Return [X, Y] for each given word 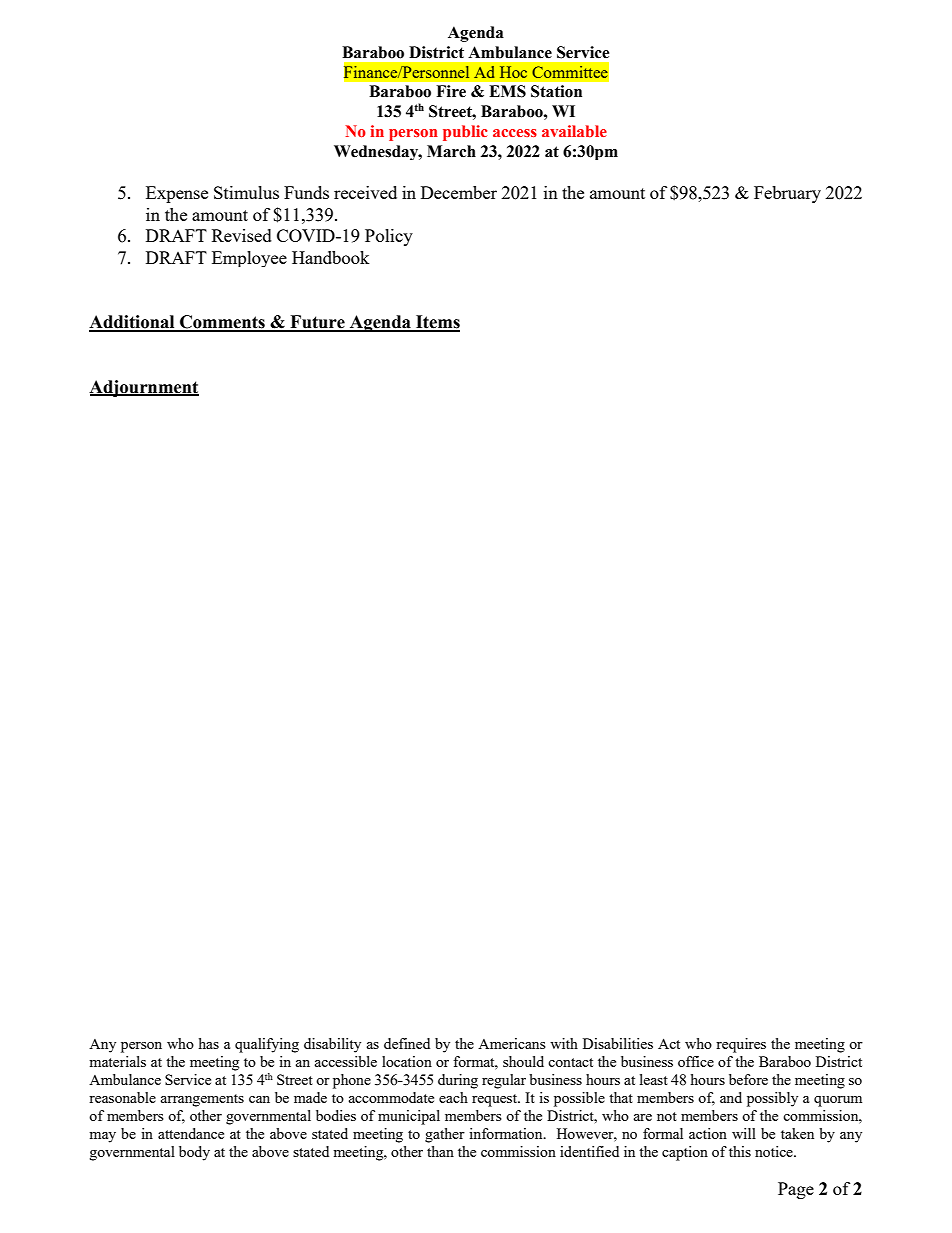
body [194, 1153]
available [574, 131]
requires [741, 1045]
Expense [177, 194]
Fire [451, 91]
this [740, 1151]
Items [437, 323]
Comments [222, 323]
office [696, 1061]
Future [317, 323]
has [209, 1043]
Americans [512, 1043]
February [787, 194]
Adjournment [144, 388]
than [440, 1151]
